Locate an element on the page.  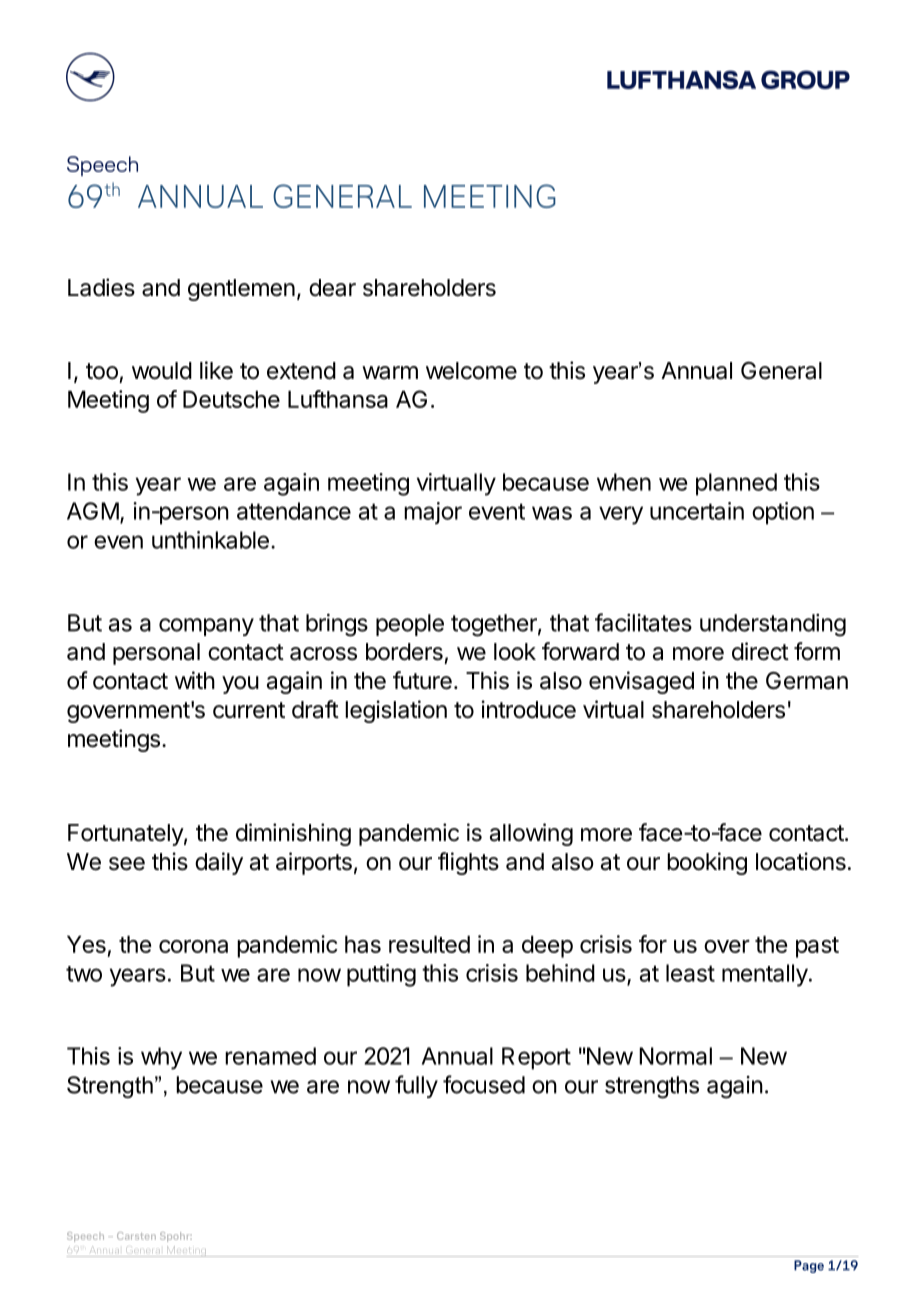
why is located at coordinates (161, 1058).
